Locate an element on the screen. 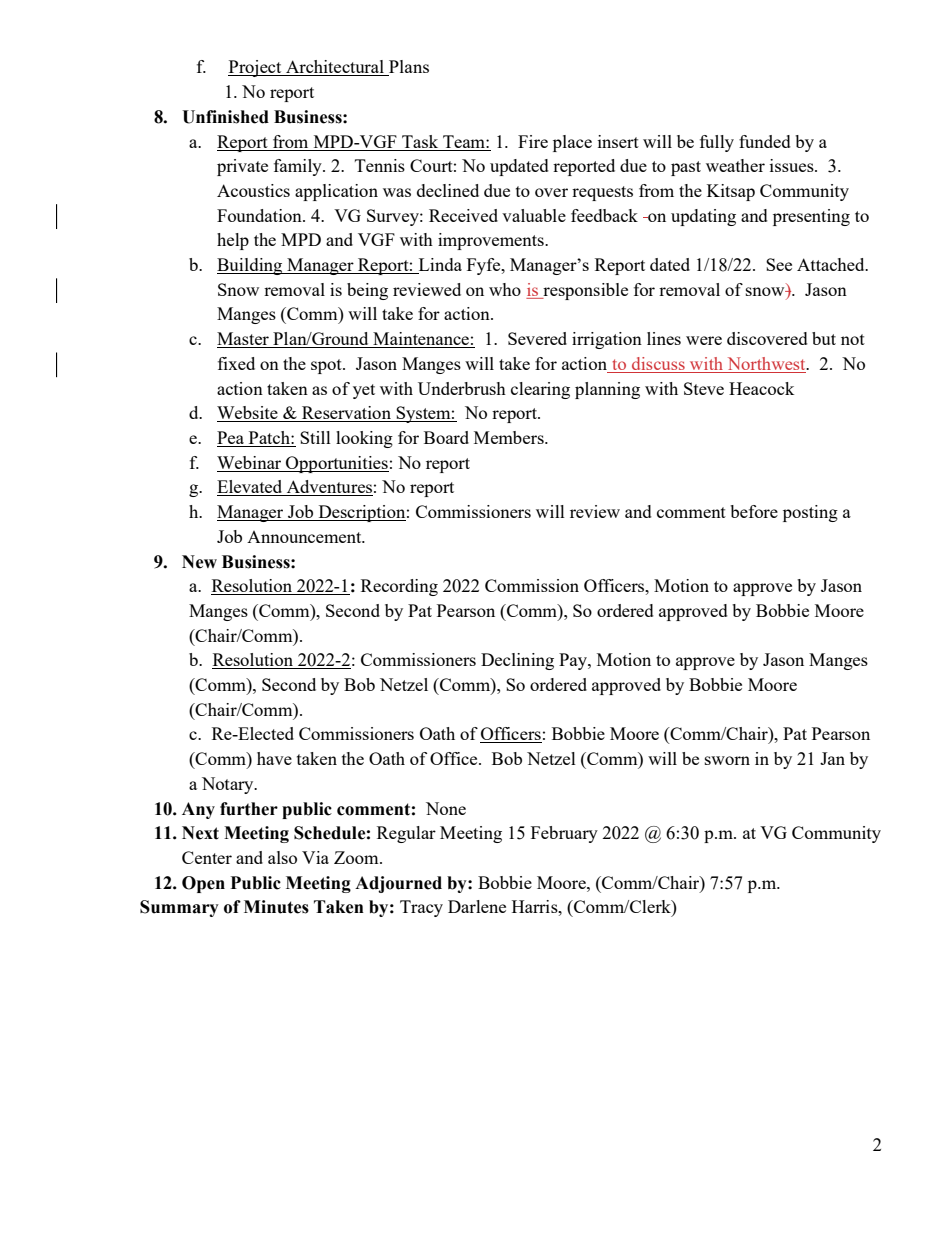 The height and width of the screenshot is (1233, 952). Elevated is located at coordinates (251, 488).
